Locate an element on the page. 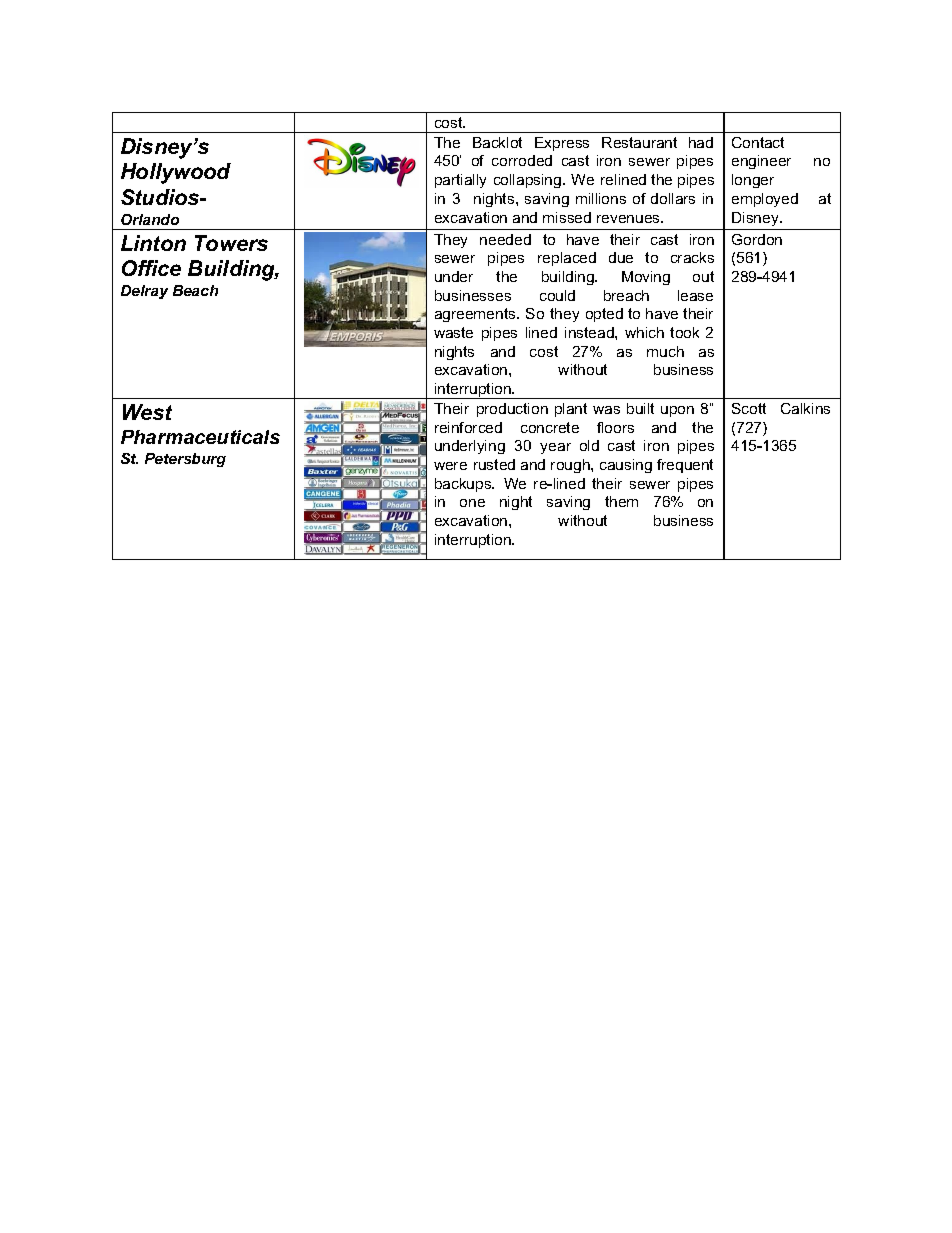 This page has height=1233, width=952. backups is located at coordinates (464, 485).
